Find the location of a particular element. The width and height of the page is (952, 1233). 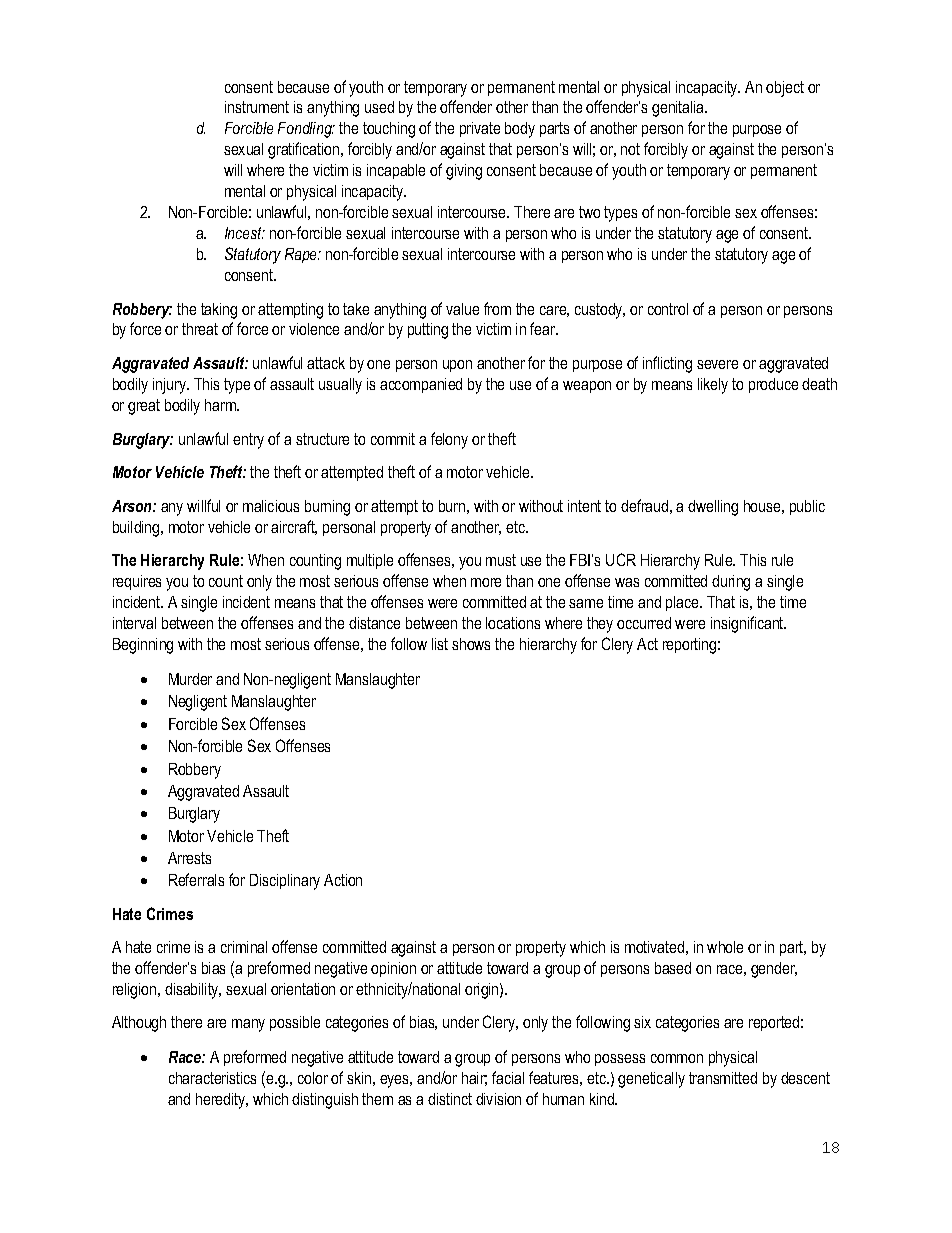

characteristics is located at coordinates (212, 1078).
